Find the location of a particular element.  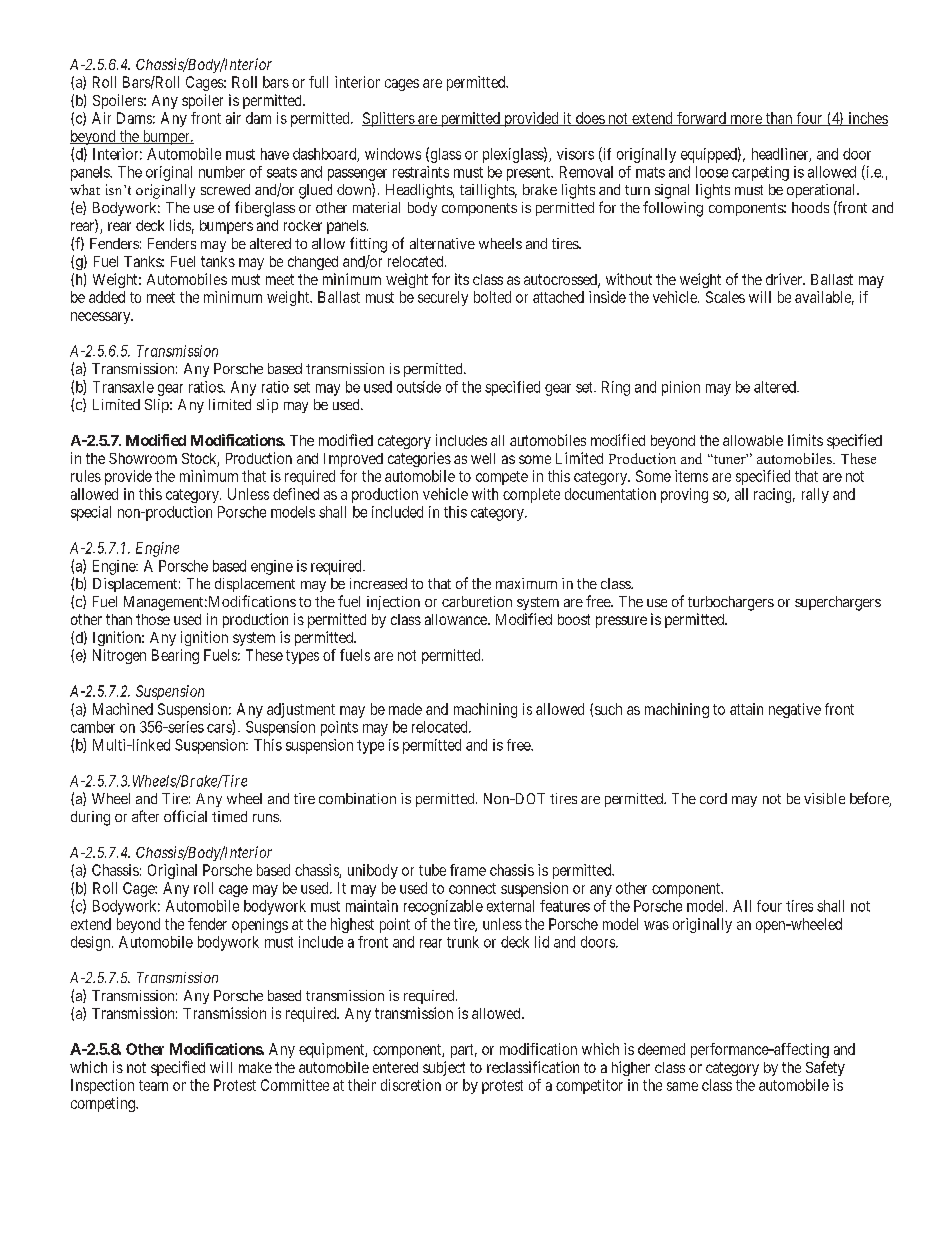

more is located at coordinates (746, 120).
